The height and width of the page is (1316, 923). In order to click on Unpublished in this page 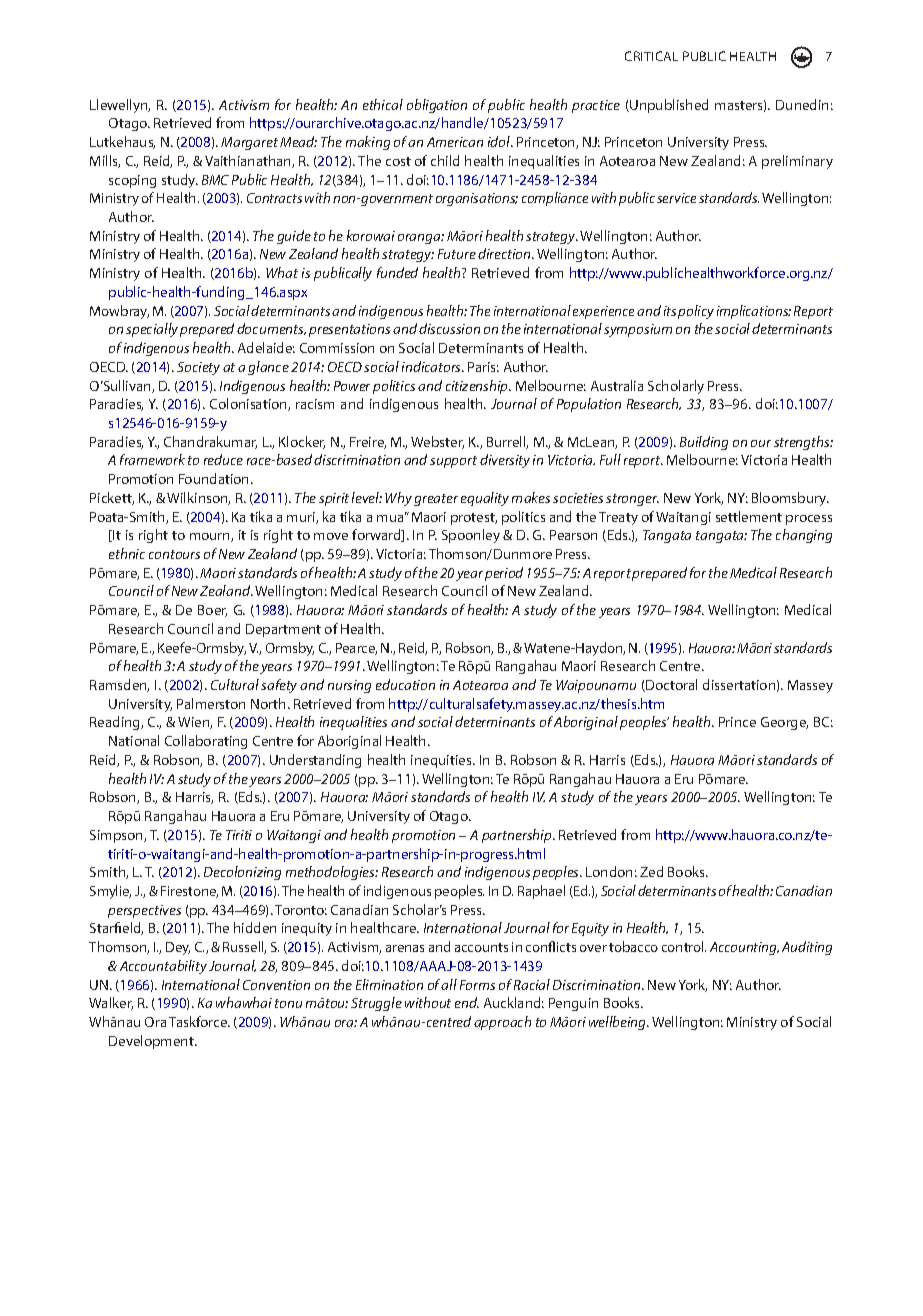, I will do `click(668, 106)`.
